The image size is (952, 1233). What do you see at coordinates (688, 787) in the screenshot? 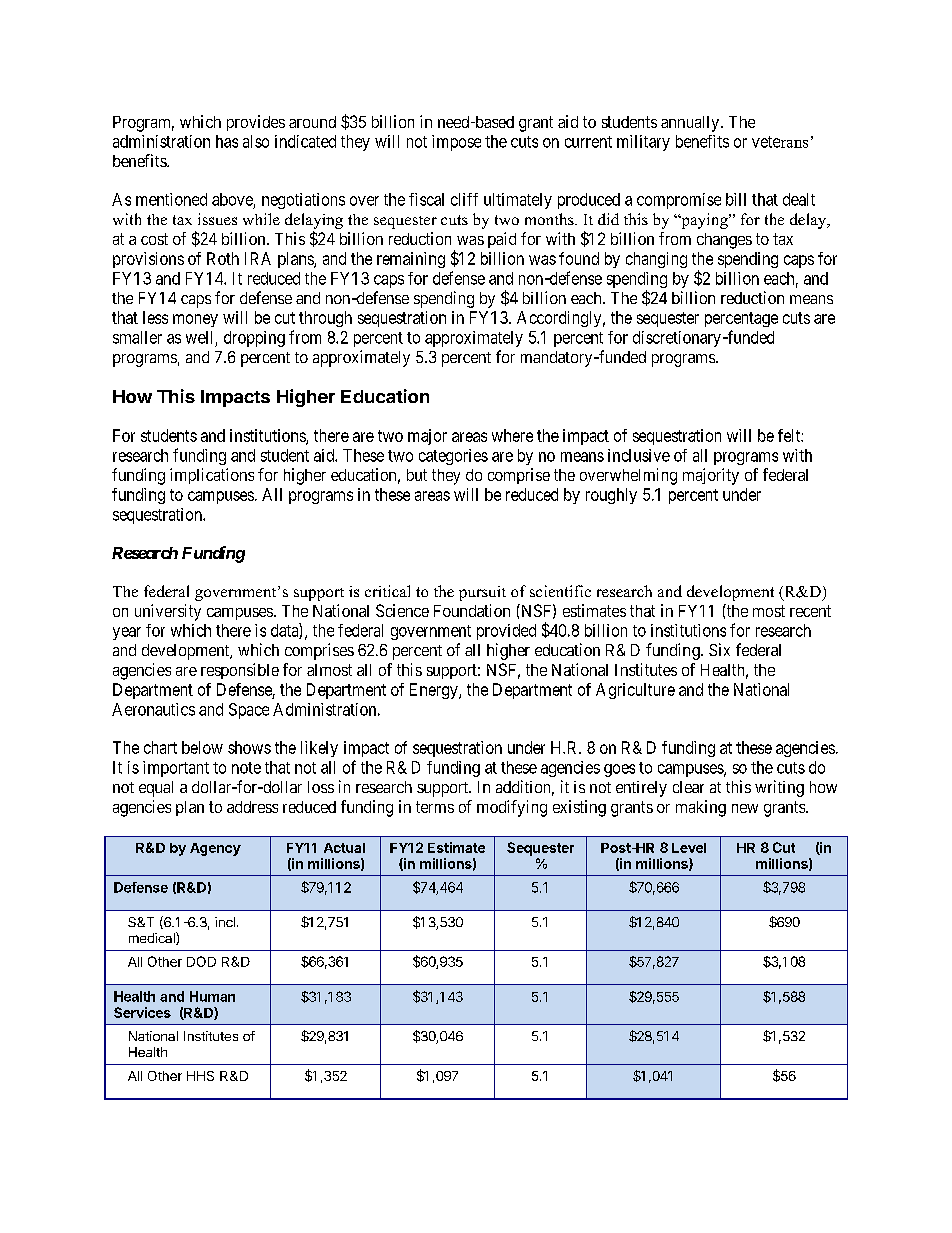
I see `clear` at bounding box center [688, 787].
